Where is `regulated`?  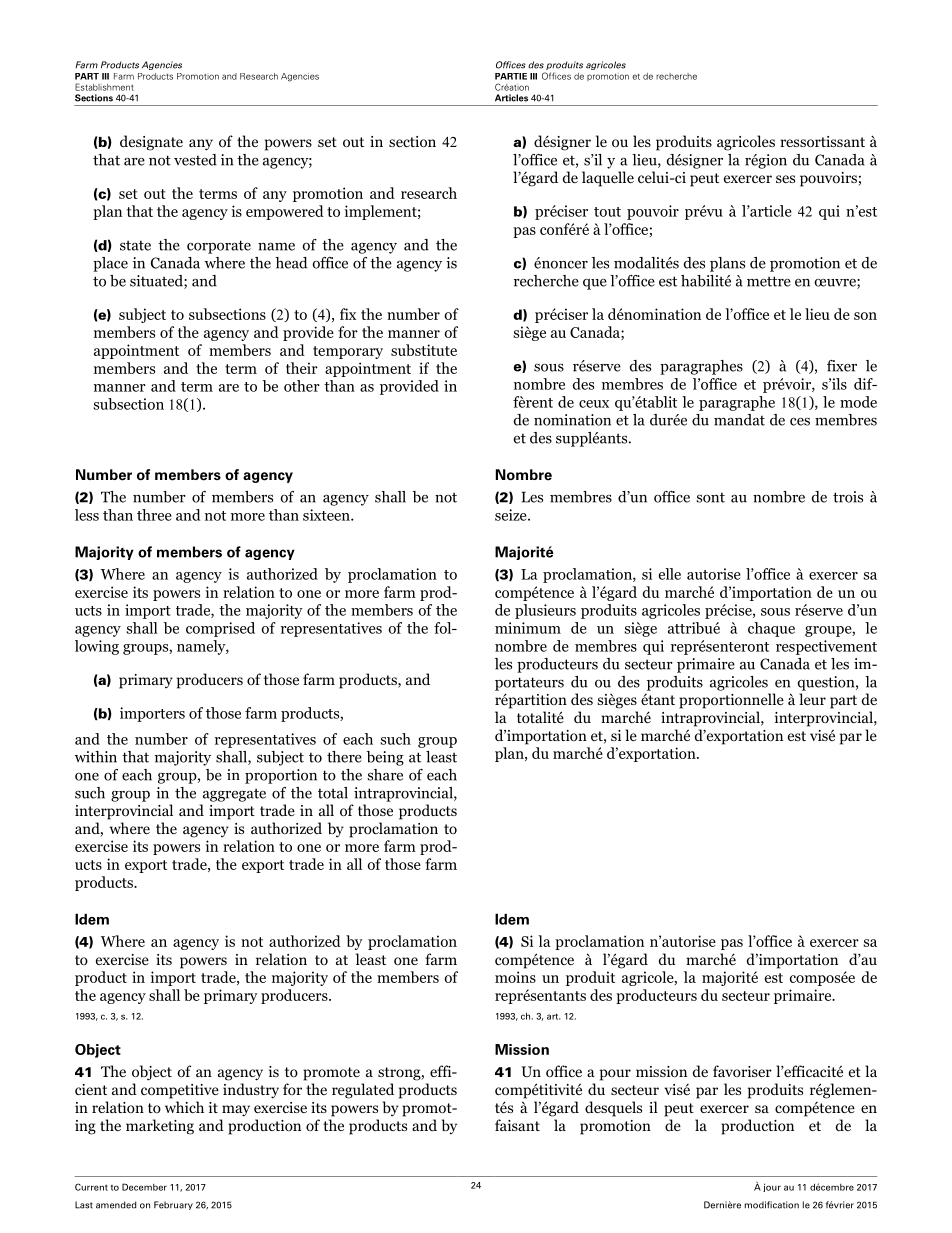
regulated is located at coordinates (363, 1091).
